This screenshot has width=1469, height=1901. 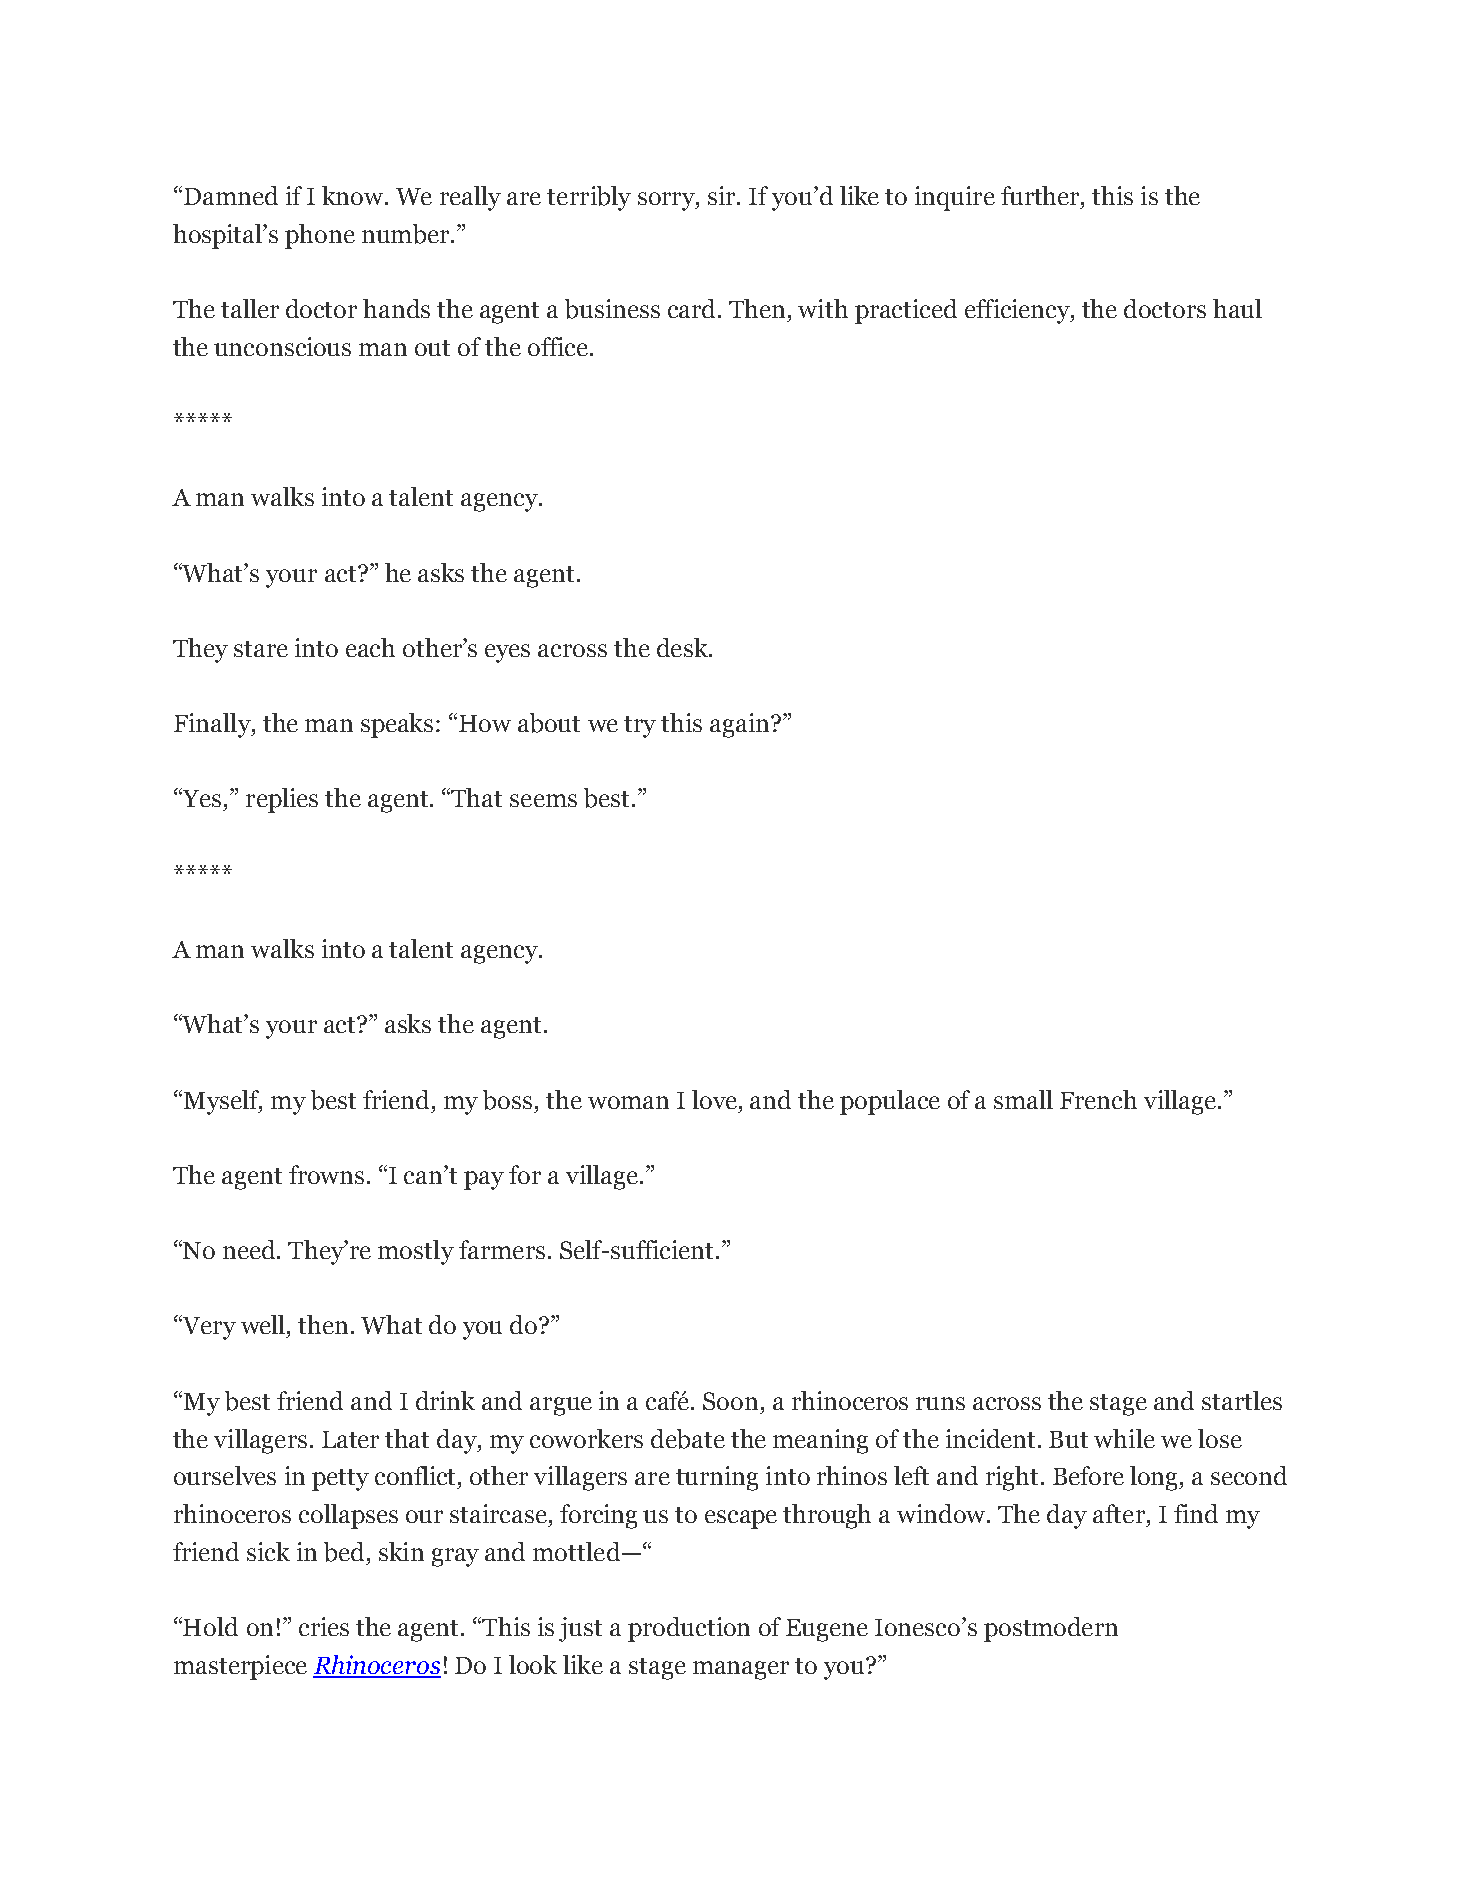 I want to click on sir, so click(x=723, y=195).
